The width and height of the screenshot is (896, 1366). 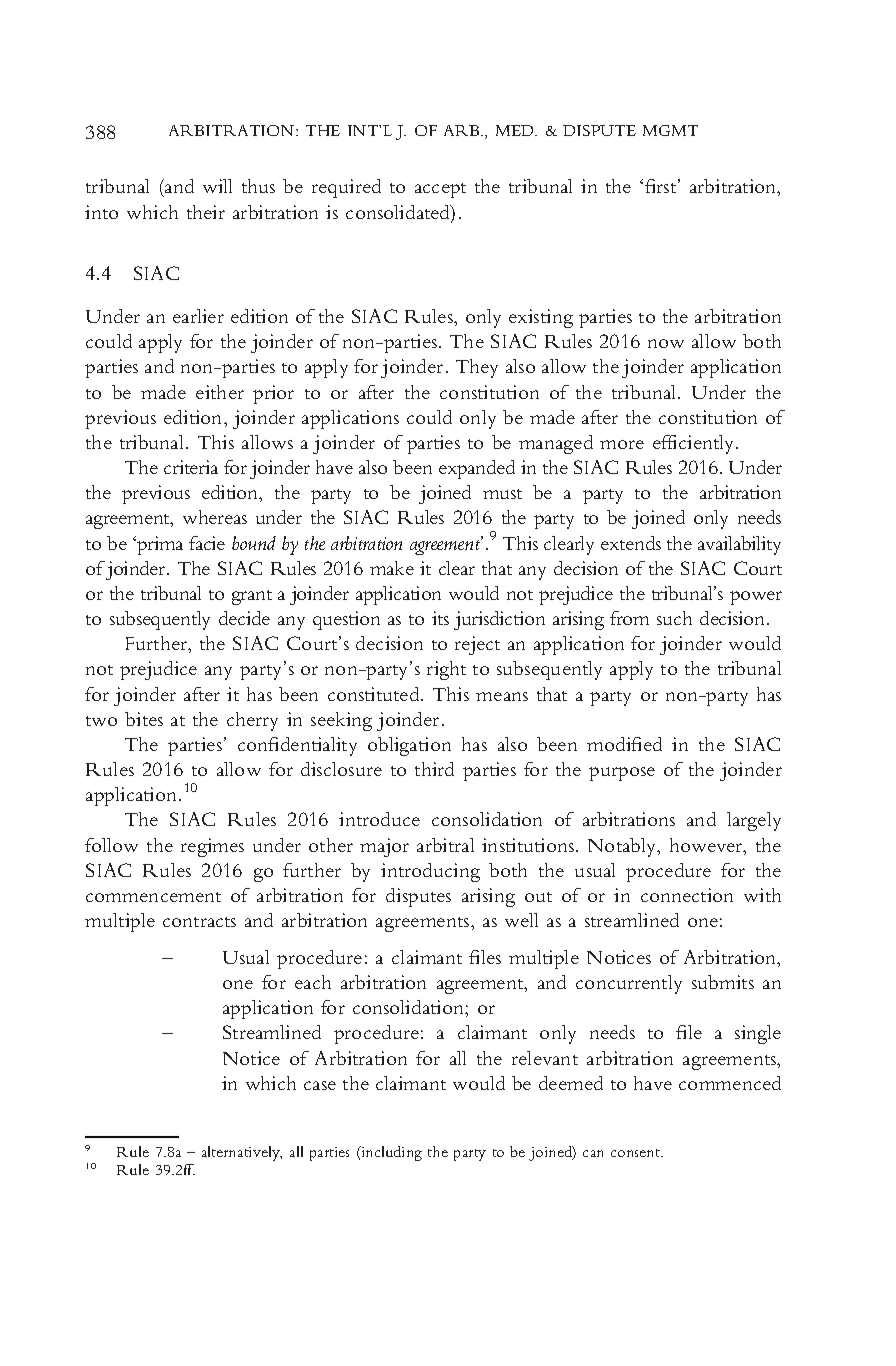 What do you see at coordinates (670, 130) in the screenshot?
I see `MGMT` at bounding box center [670, 130].
